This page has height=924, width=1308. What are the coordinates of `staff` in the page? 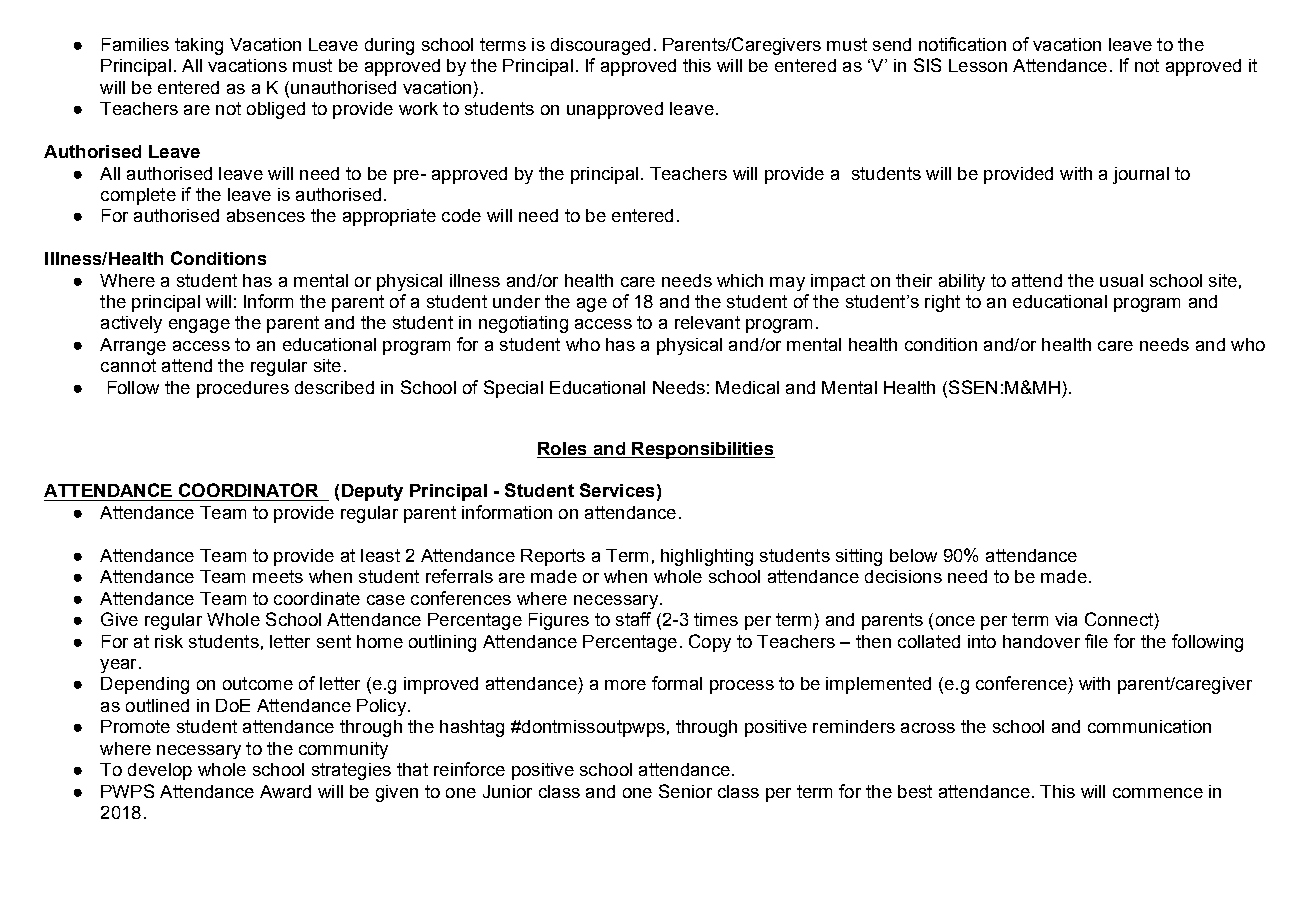 It's located at (633, 619).
